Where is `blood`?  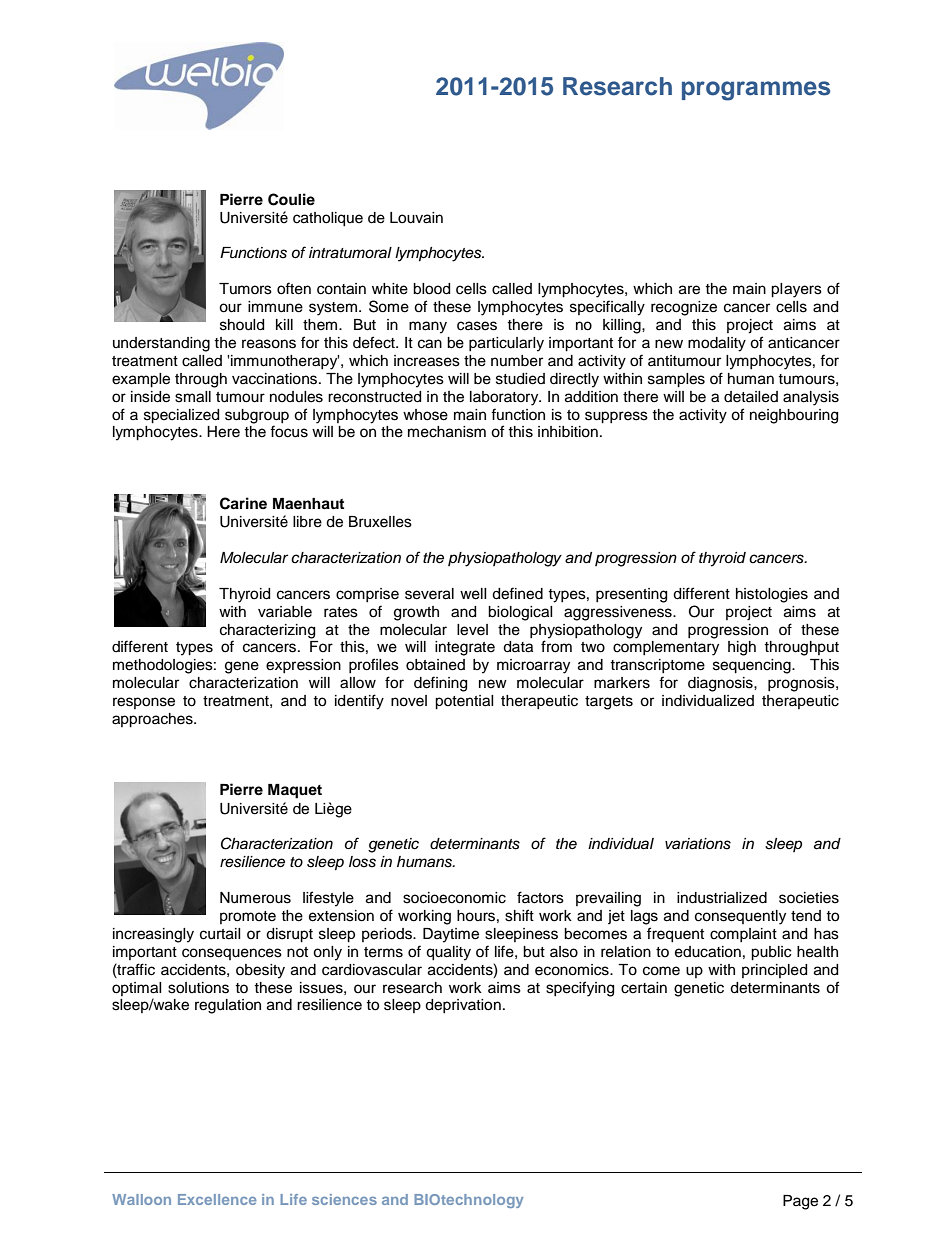
blood is located at coordinates (431, 289).
